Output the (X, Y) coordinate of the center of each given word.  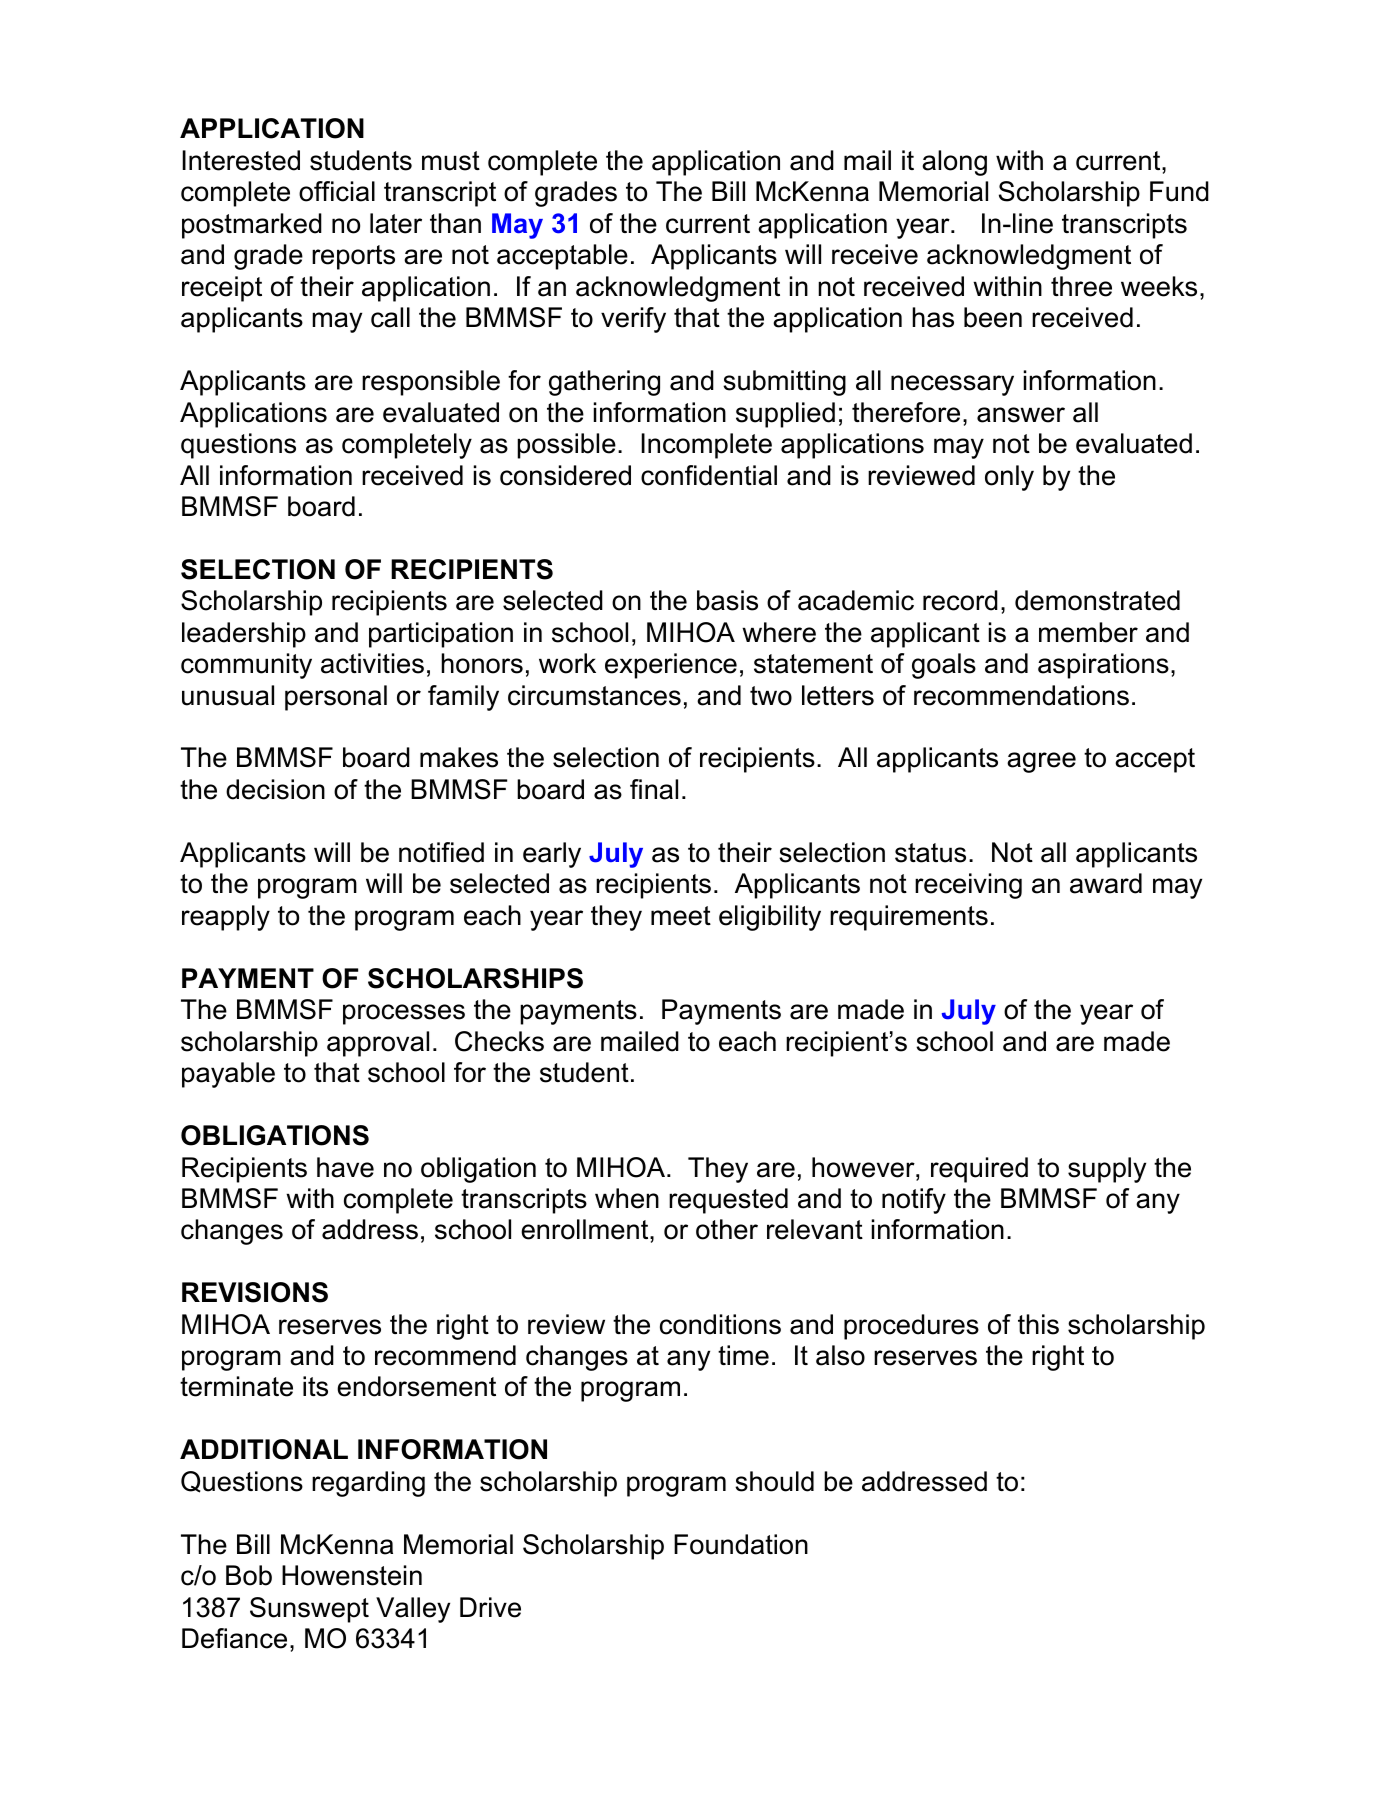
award (1106, 883)
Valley (413, 1610)
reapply (226, 918)
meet (681, 916)
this (1038, 1324)
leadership (244, 635)
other (727, 1229)
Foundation (741, 1544)
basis (727, 600)
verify (633, 320)
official (337, 191)
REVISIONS (255, 1292)
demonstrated (1097, 600)
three (1081, 286)
